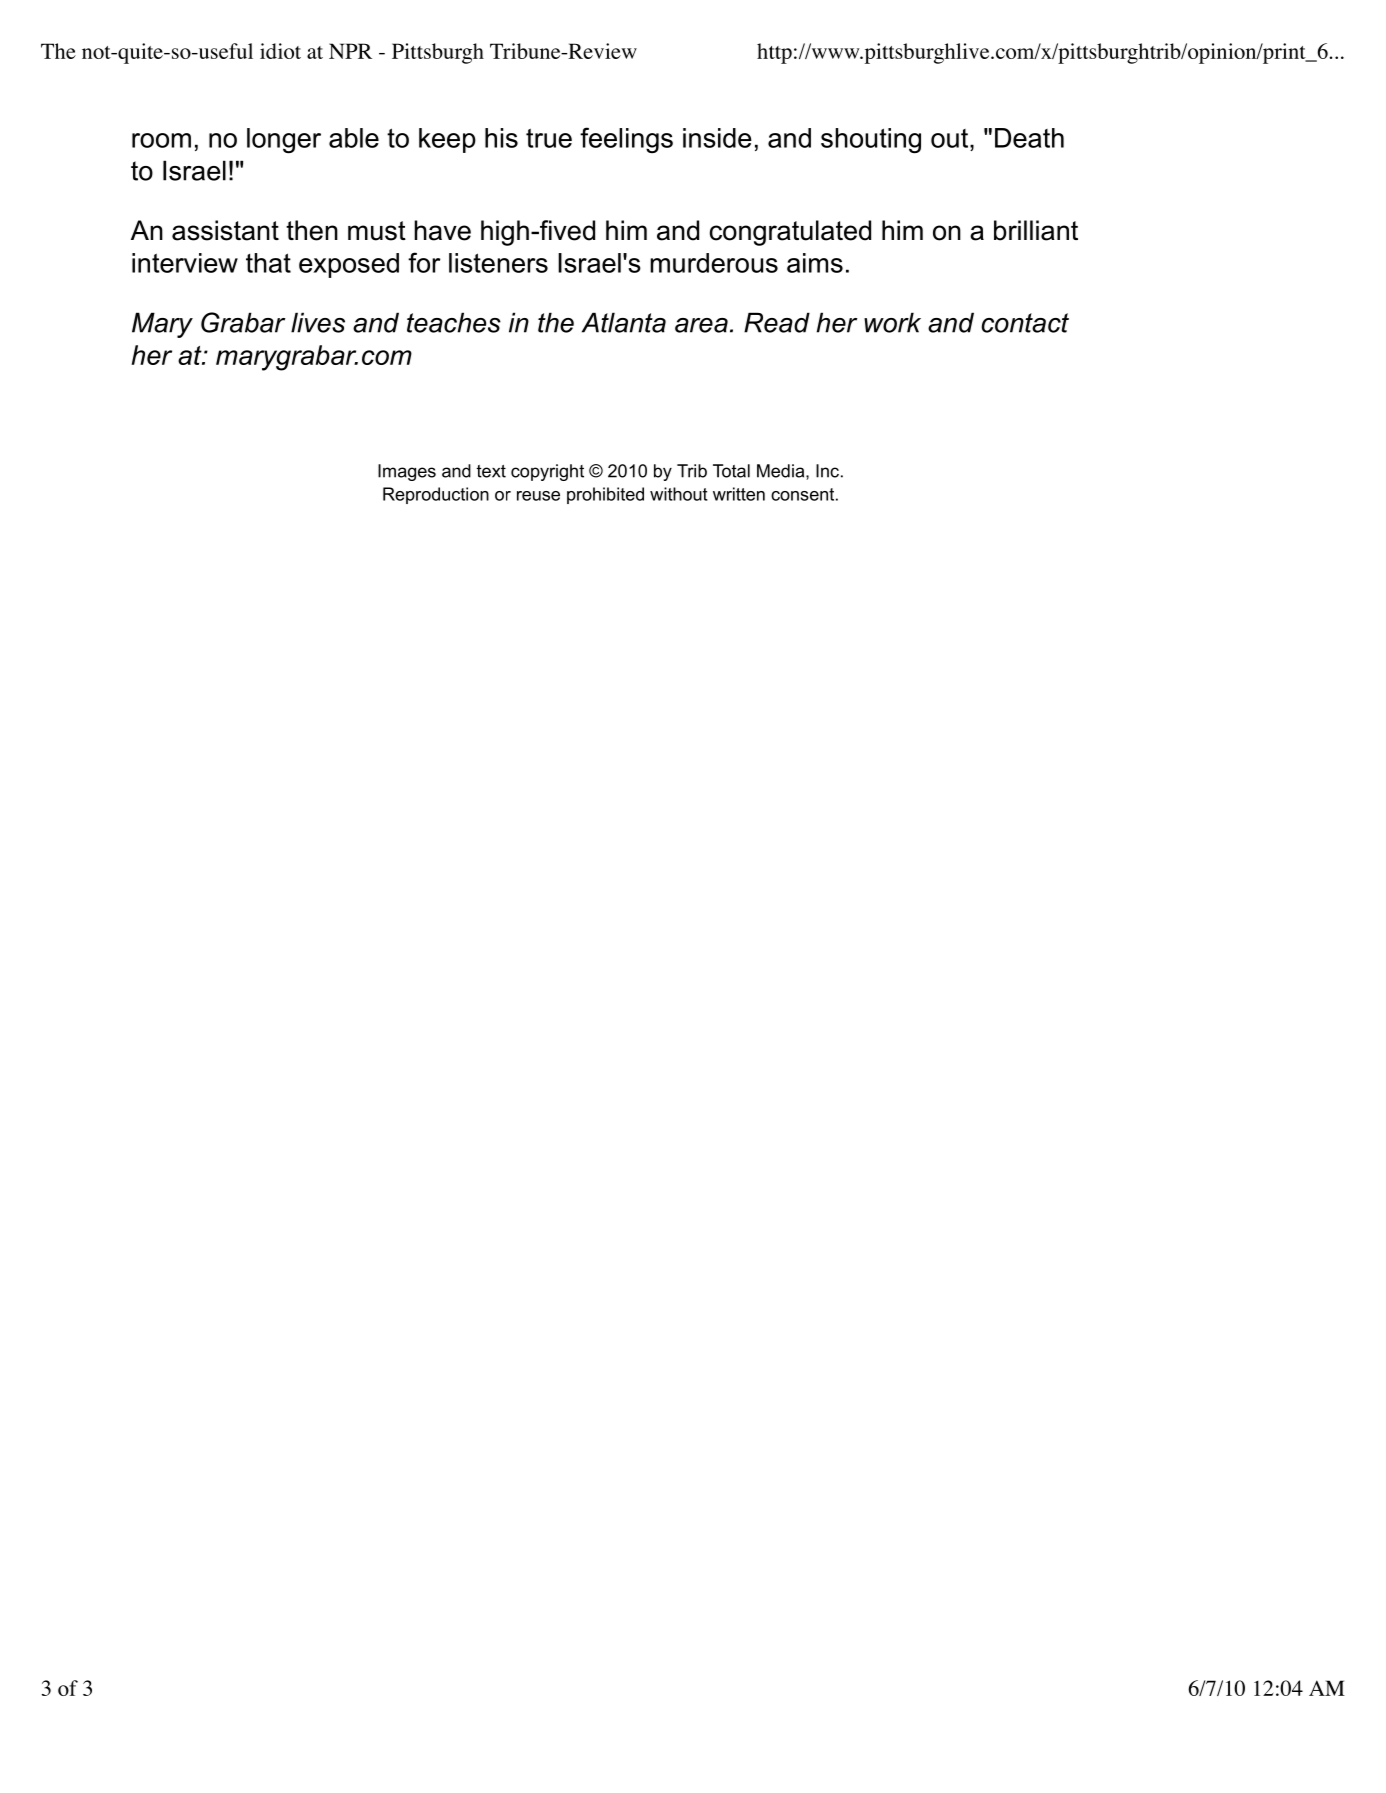  I want to click on true, so click(549, 138).
